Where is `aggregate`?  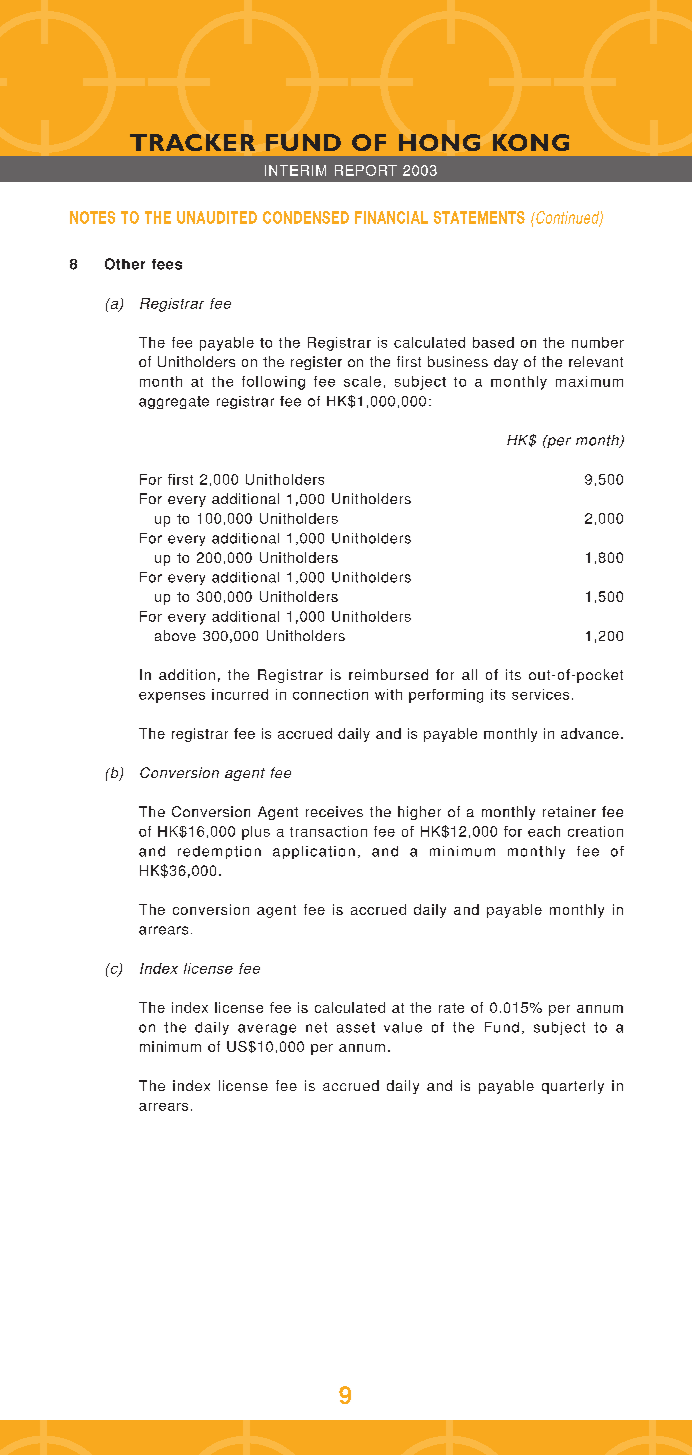 aggregate is located at coordinates (174, 402).
